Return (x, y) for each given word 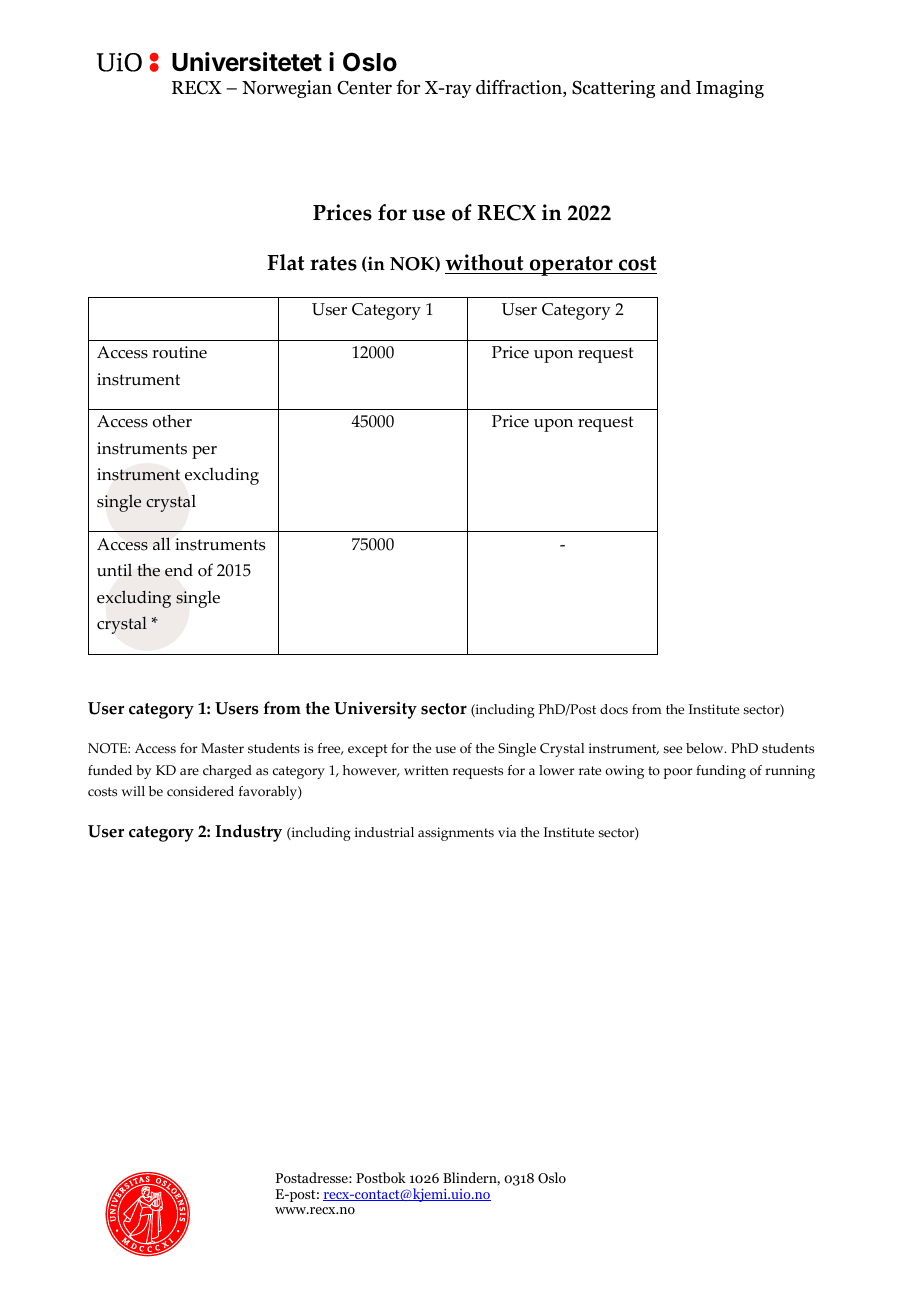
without (485, 264)
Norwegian (287, 89)
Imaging (730, 89)
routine (179, 352)
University (375, 710)
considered (200, 791)
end (179, 570)
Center (364, 88)
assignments (456, 834)
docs (614, 709)
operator (571, 266)
